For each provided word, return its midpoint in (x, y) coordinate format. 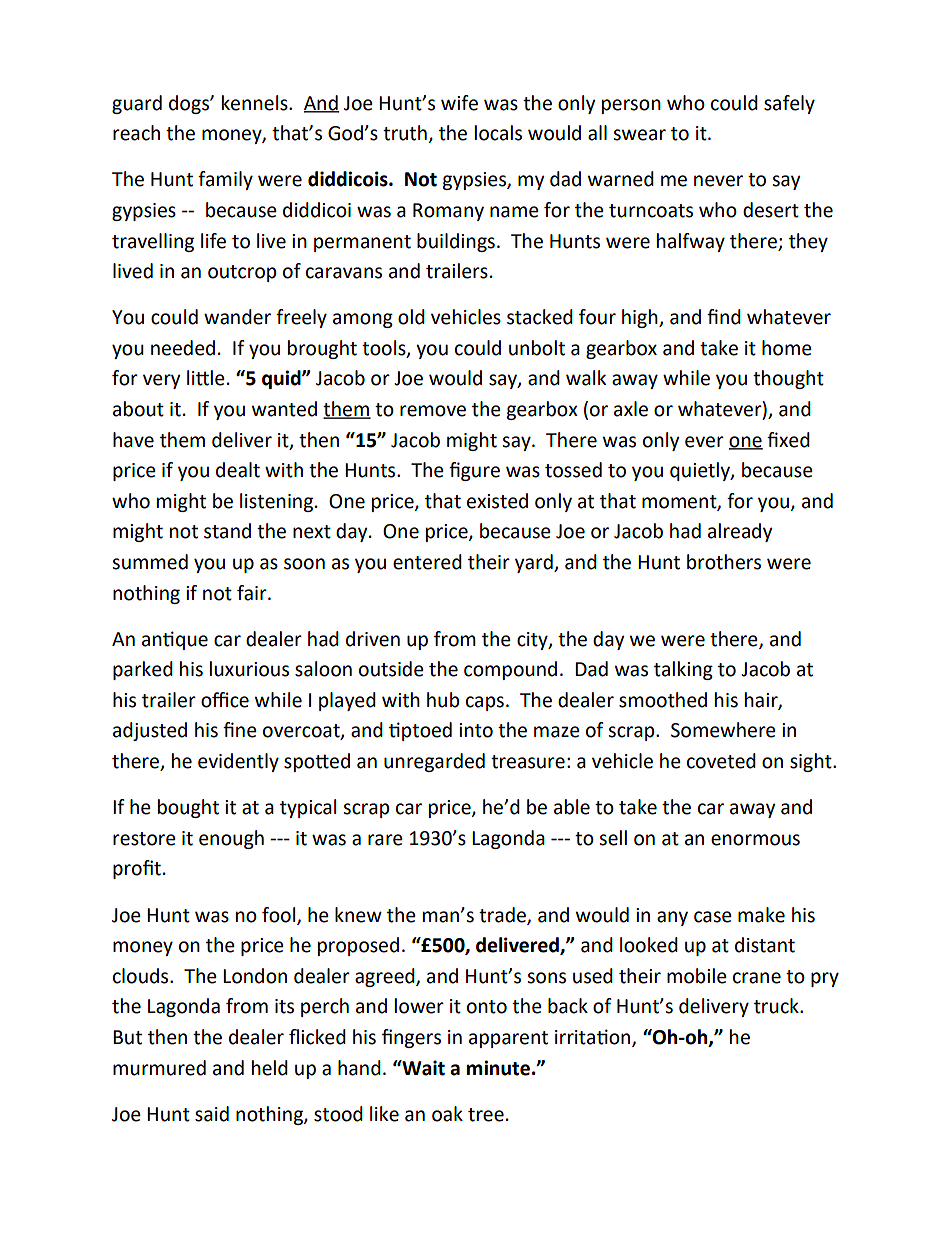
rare (385, 840)
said (212, 1114)
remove (433, 411)
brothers (724, 562)
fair (253, 593)
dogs (190, 104)
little (206, 378)
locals (498, 133)
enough (231, 839)
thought (788, 379)
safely (789, 104)
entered (427, 562)
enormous (755, 840)
